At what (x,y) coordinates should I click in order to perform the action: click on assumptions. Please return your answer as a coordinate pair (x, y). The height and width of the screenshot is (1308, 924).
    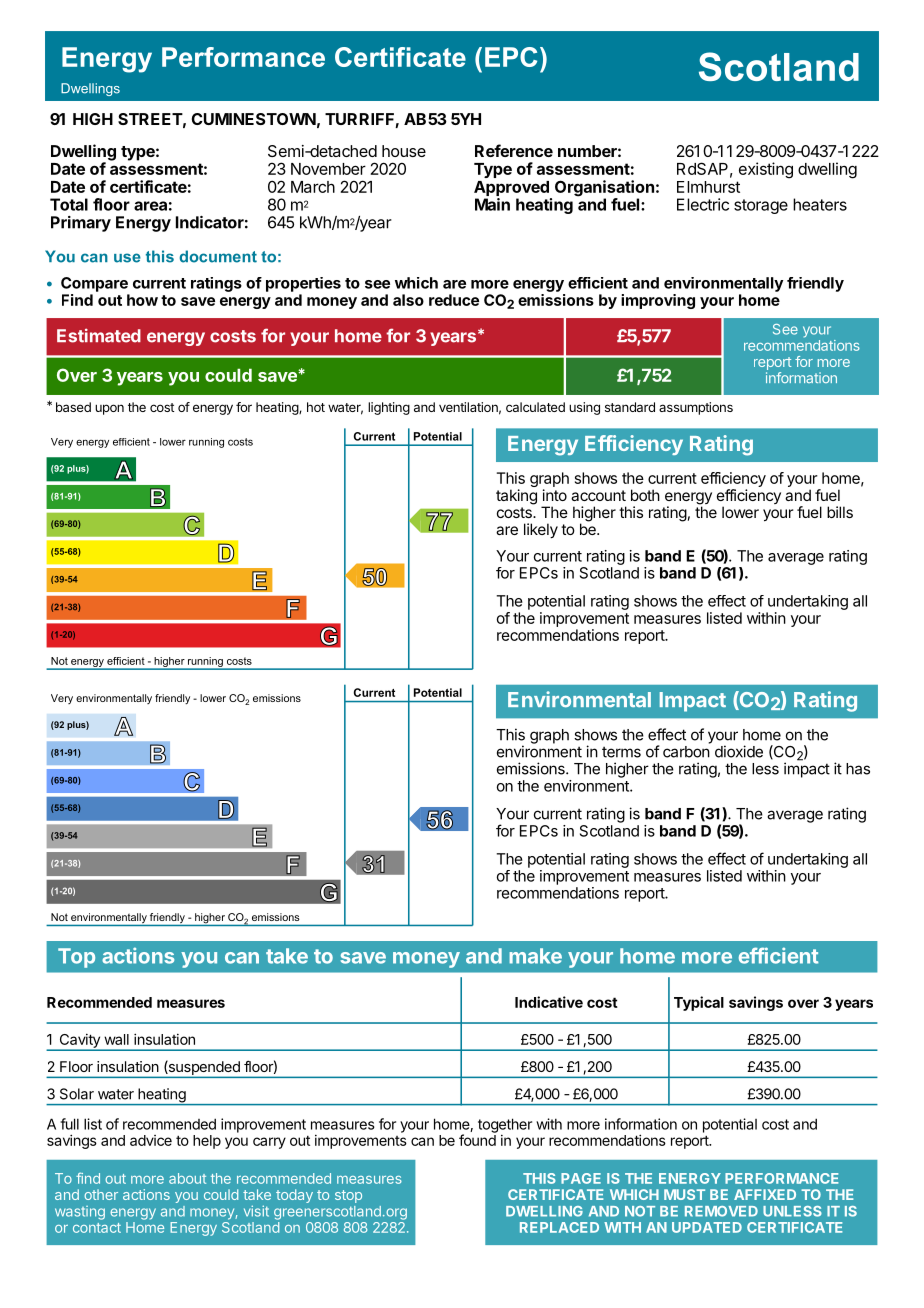
    Looking at the image, I should click on (696, 408).
